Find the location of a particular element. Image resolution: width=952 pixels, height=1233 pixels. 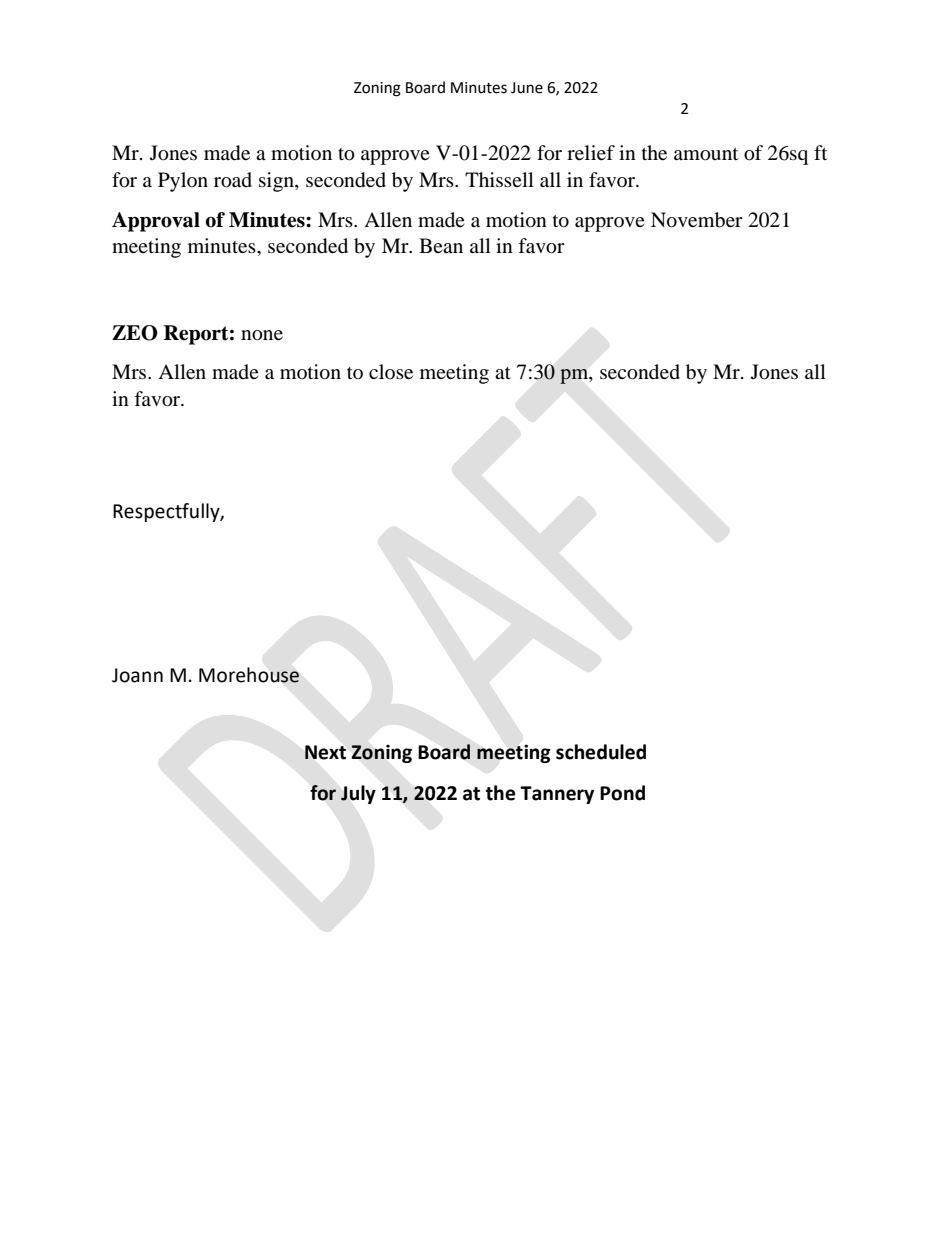

close is located at coordinates (391, 372).
